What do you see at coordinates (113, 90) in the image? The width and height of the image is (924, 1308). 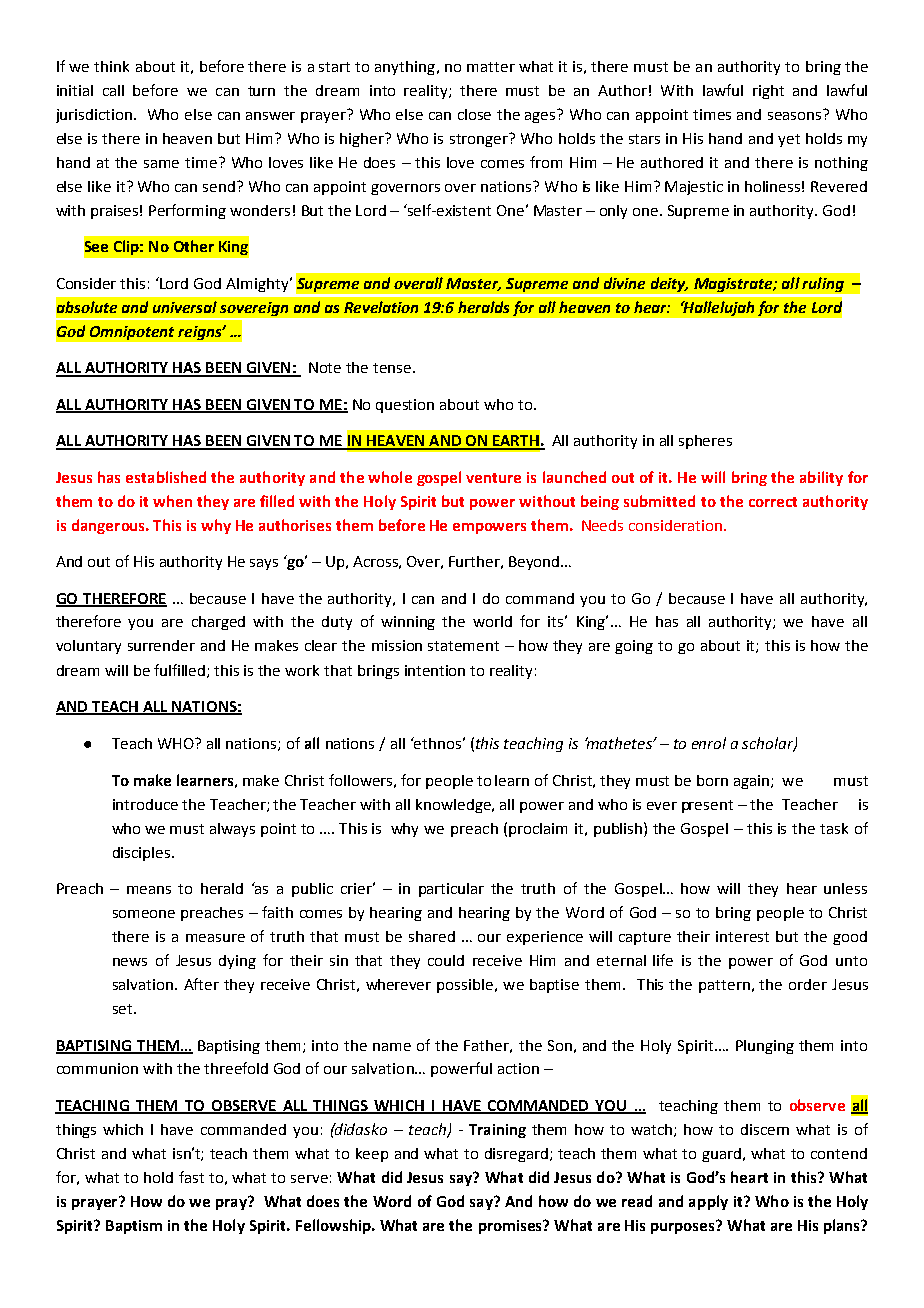 I see `call` at bounding box center [113, 90].
